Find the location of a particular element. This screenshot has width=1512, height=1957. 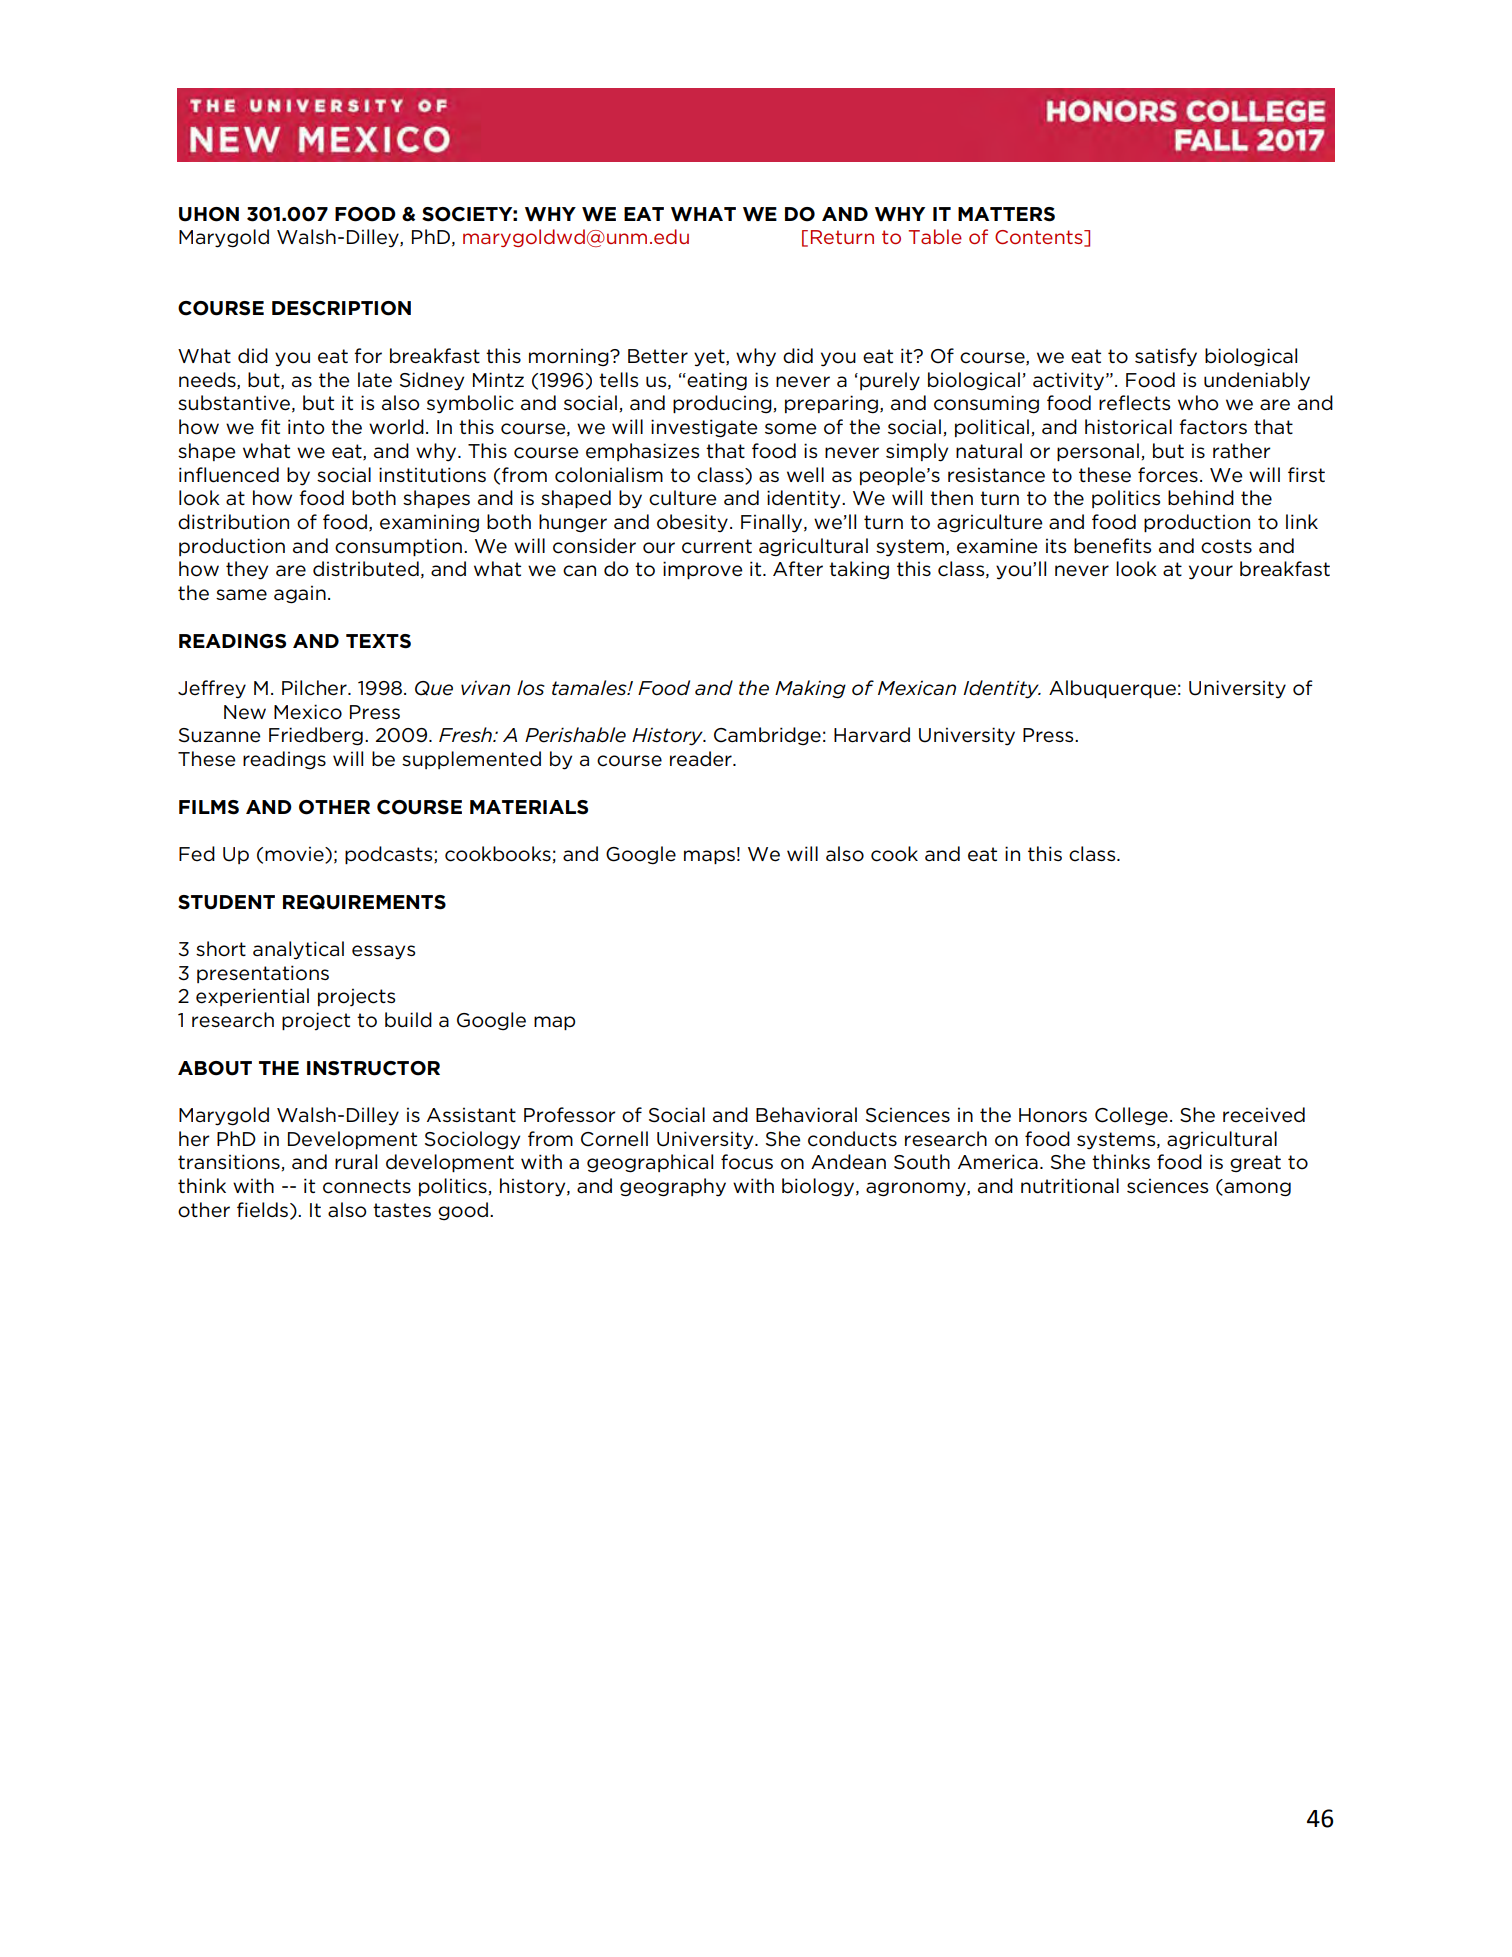

connects is located at coordinates (367, 1186).
